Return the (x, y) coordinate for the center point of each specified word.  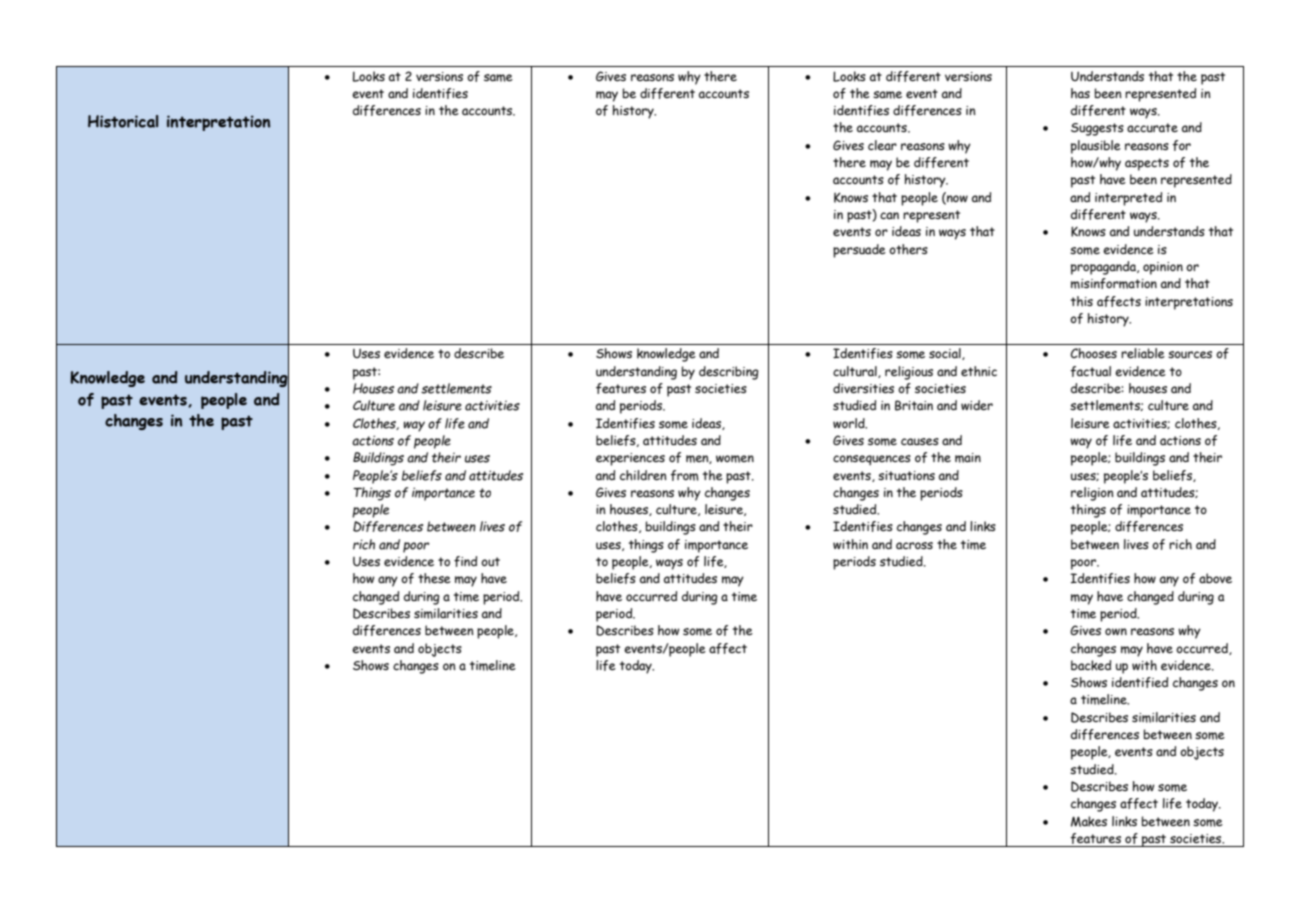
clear (882, 145)
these (434, 578)
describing (729, 373)
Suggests (1097, 129)
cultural (856, 372)
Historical (123, 121)
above (1215, 578)
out (490, 561)
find (465, 561)
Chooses (1093, 353)
